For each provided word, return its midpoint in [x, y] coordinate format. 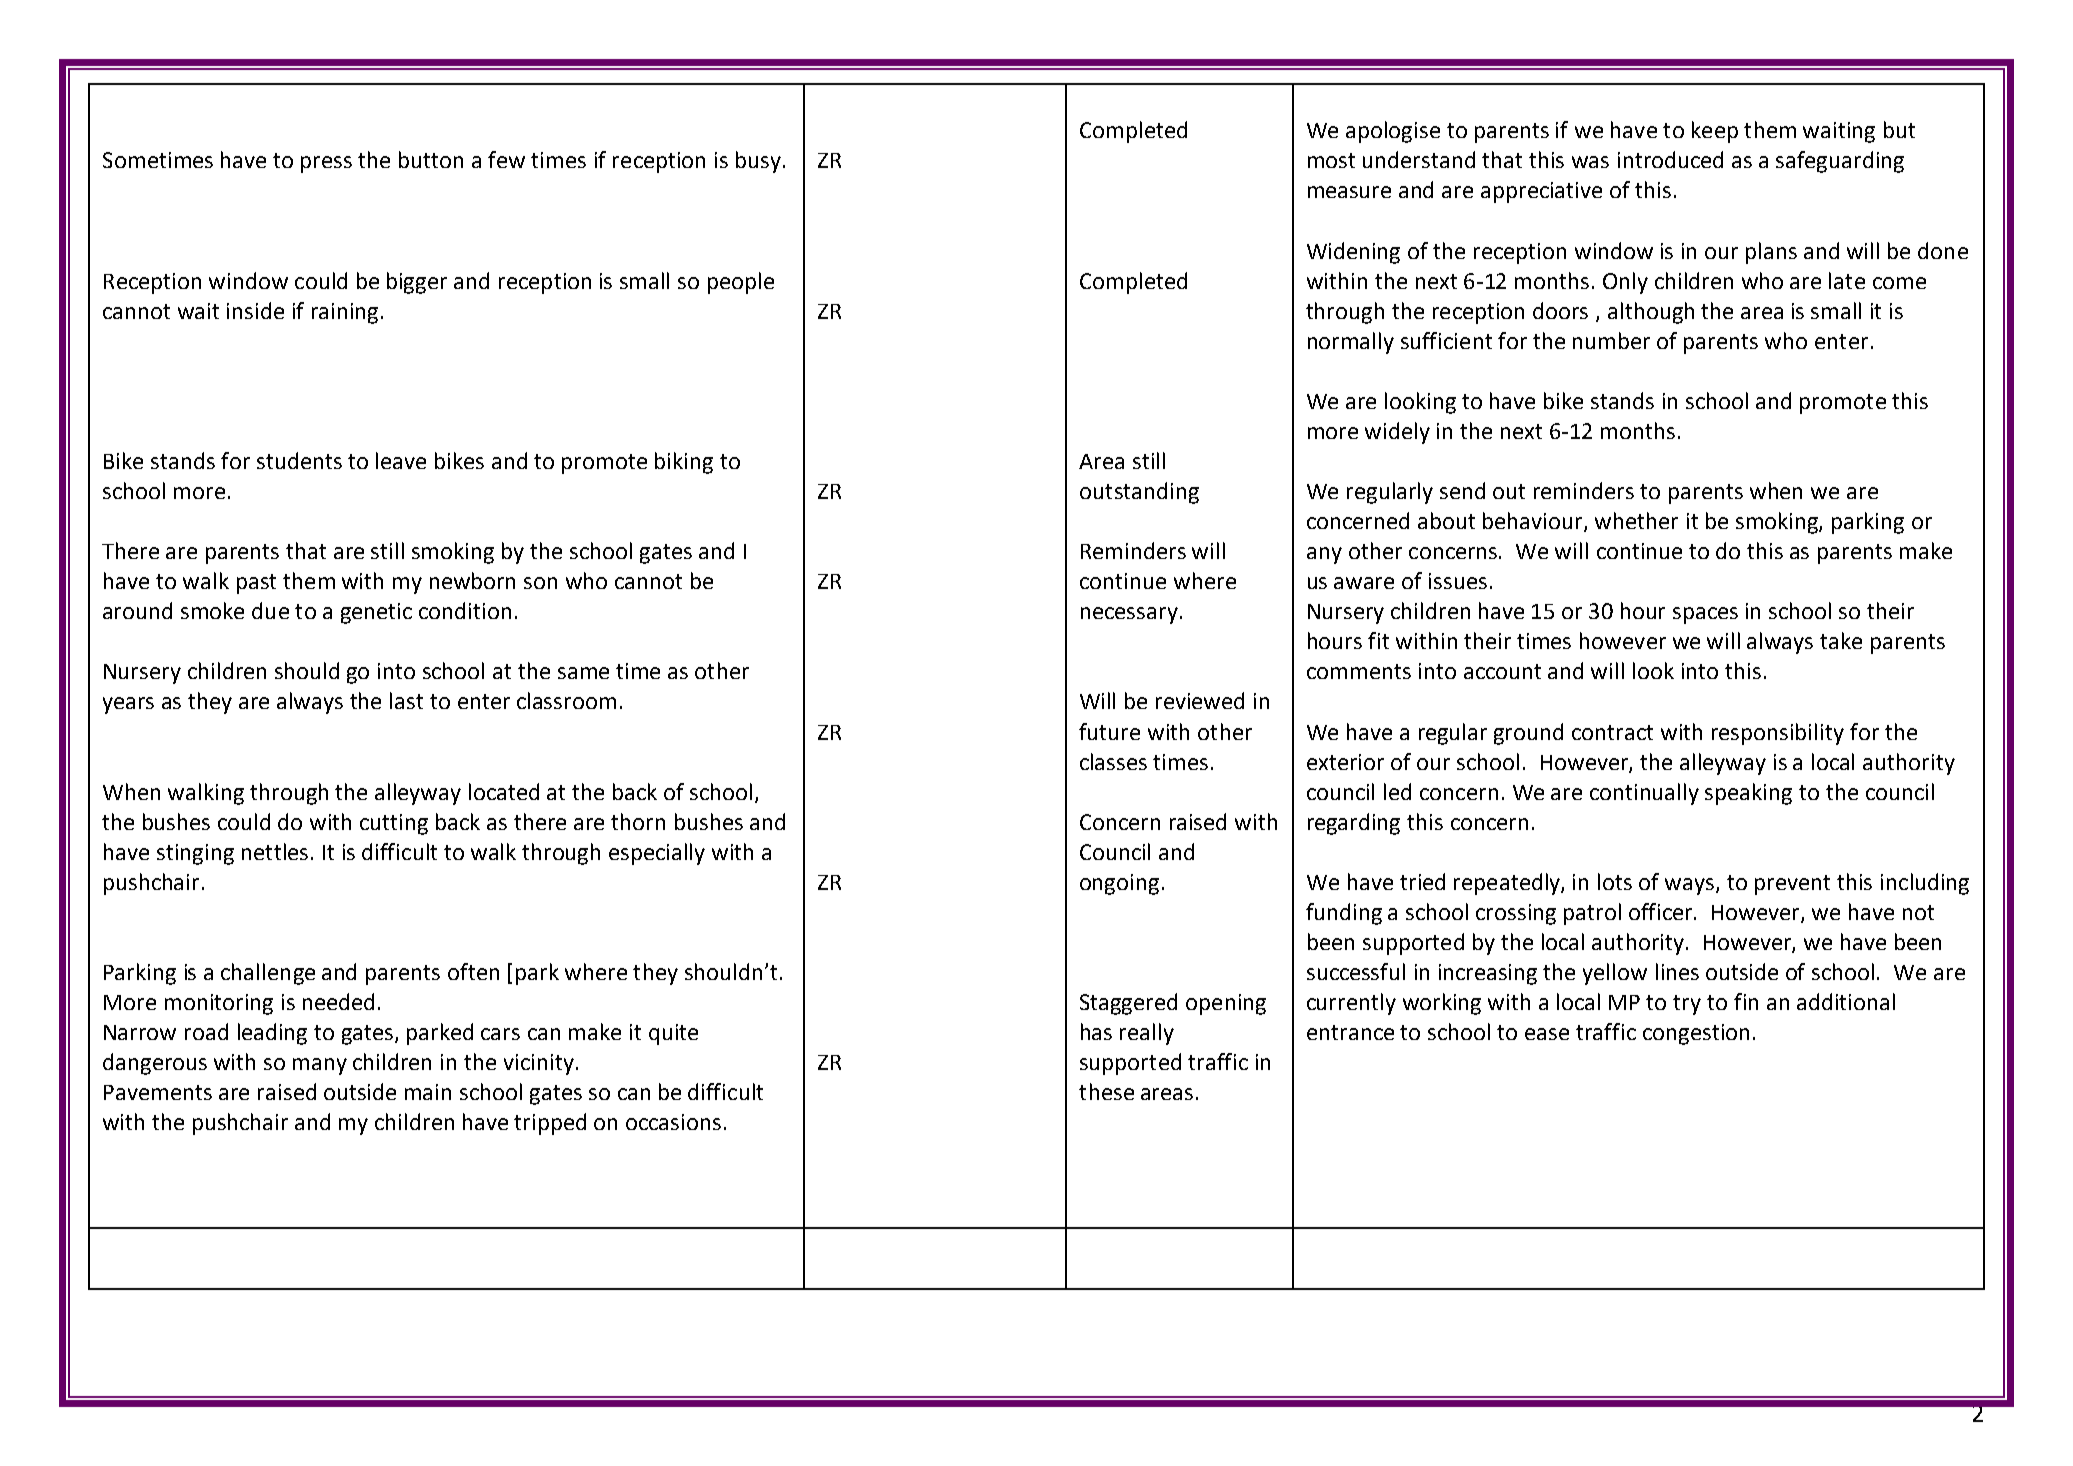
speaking [1748, 794]
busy [758, 162]
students [299, 460]
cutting [394, 824]
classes [1113, 761]
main [428, 1092]
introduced [1670, 159]
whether [1636, 520]
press [326, 164]
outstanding [1139, 493]
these [1106, 1091]
